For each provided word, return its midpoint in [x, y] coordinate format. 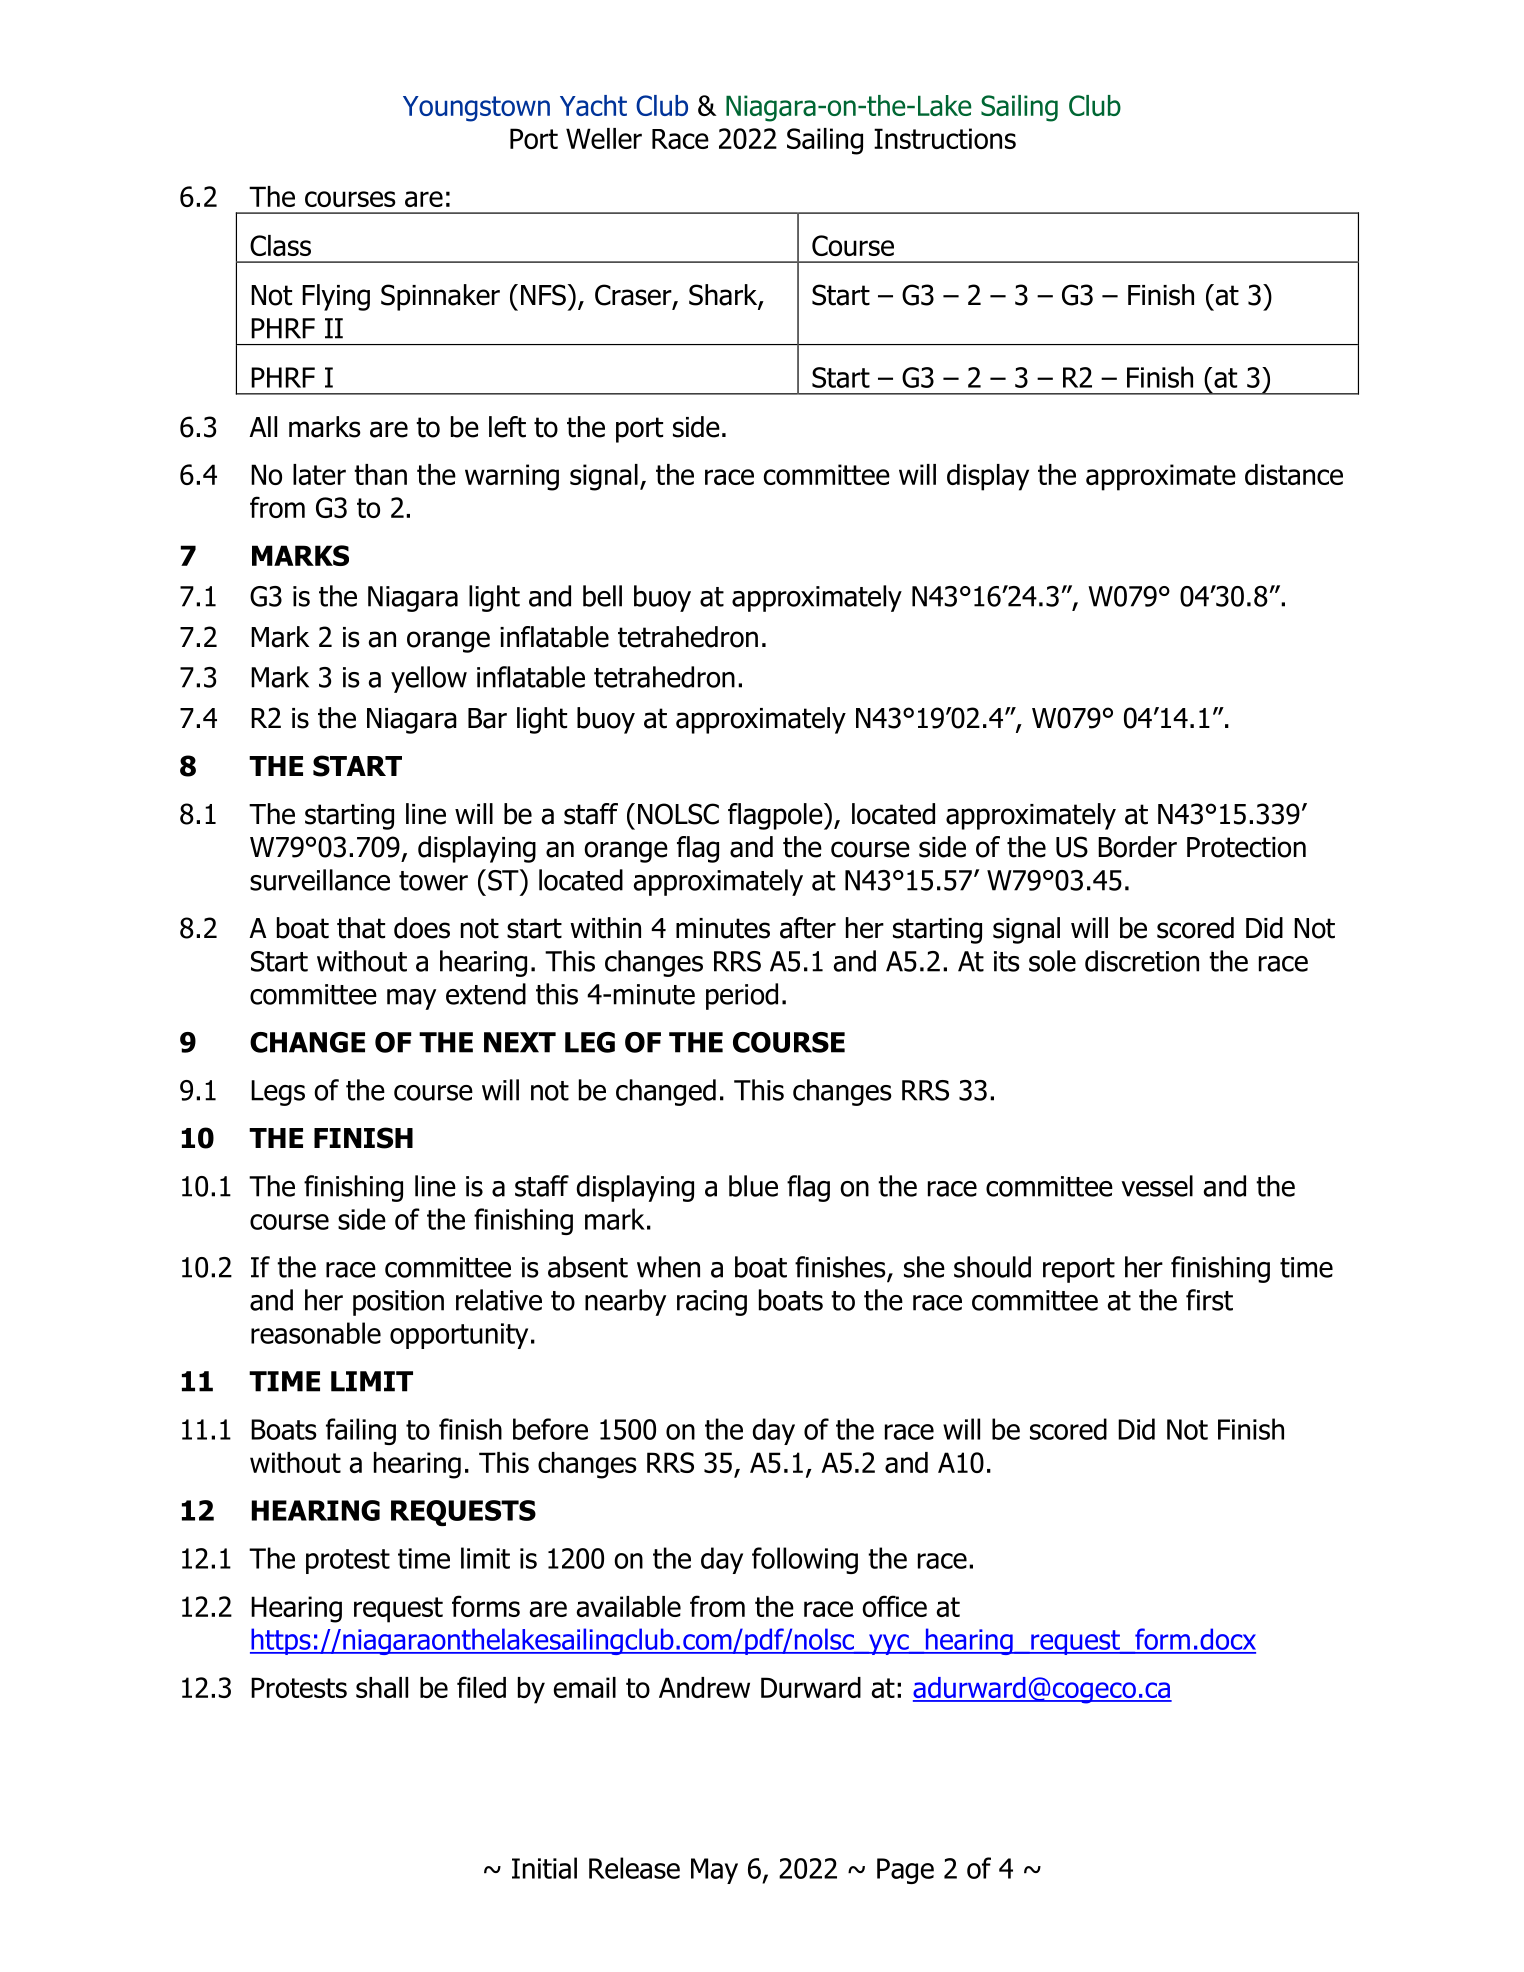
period [742, 996]
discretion [1142, 961]
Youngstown [476, 109]
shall [382, 1687]
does [422, 928]
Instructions [945, 138]
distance [1294, 474]
